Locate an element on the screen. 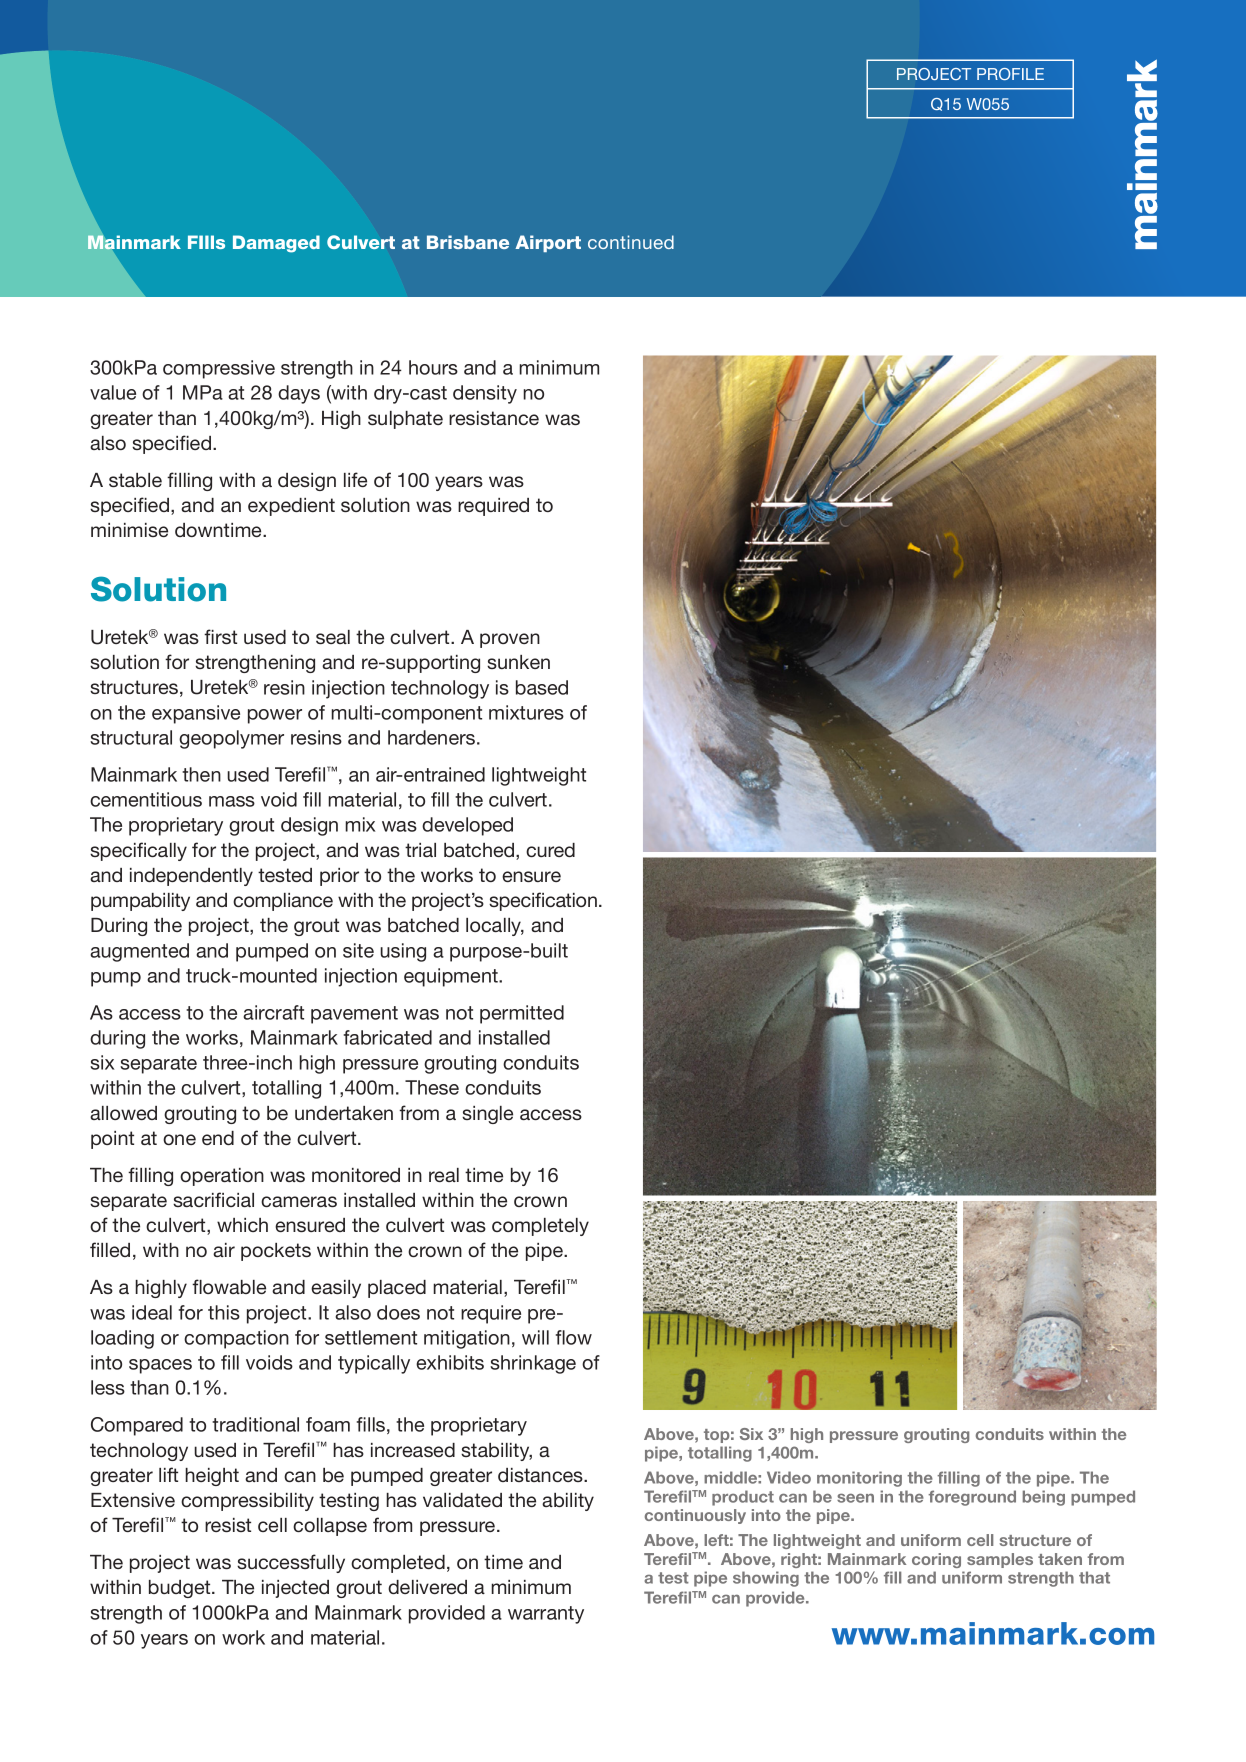  permitted is located at coordinates (522, 1014).
